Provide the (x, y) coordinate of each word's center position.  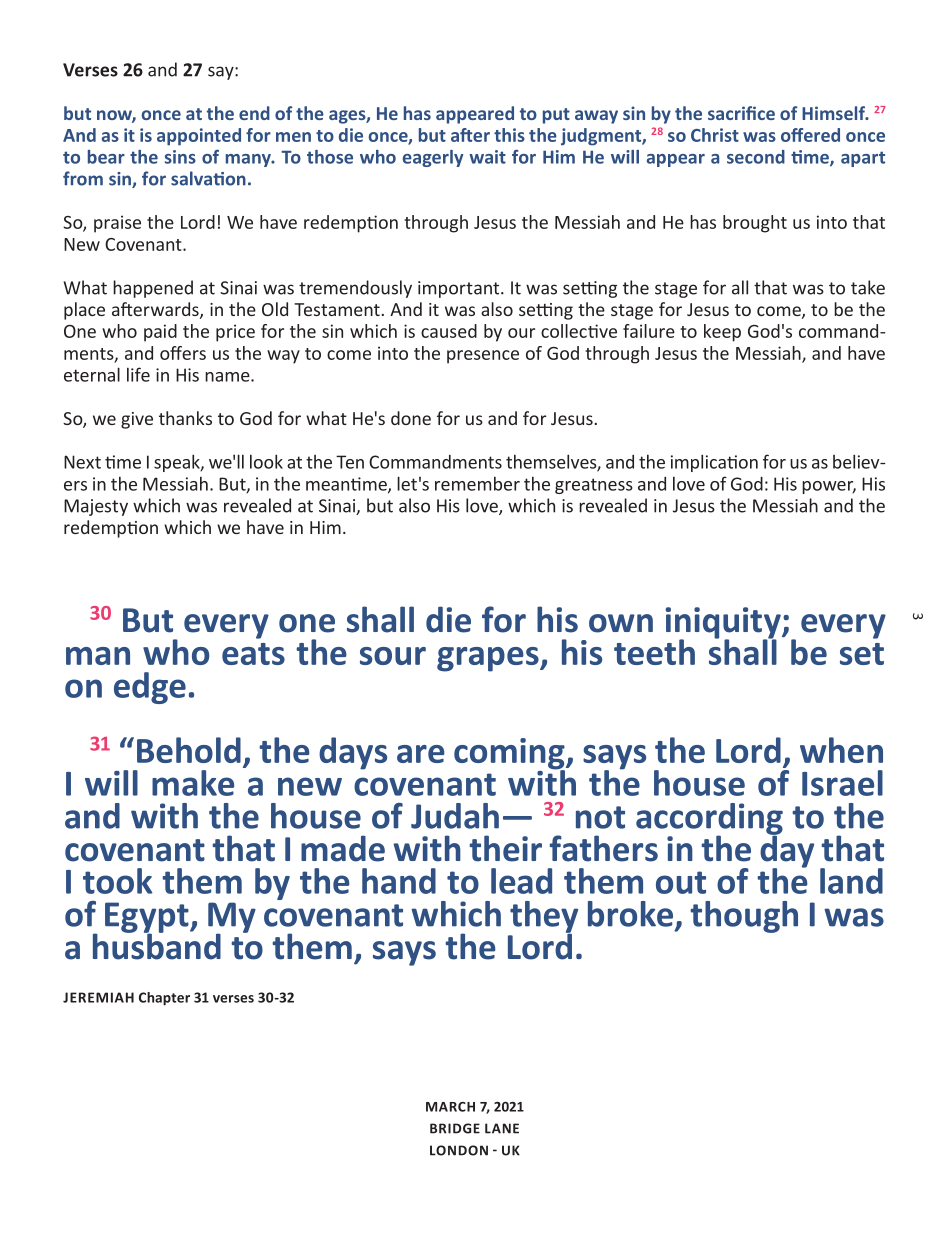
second (756, 157)
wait (487, 157)
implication (714, 463)
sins (180, 157)
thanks (185, 418)
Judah (455, 816)
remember (477, 484)
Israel (842, 783)
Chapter (164, 999)
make (193, 783)
